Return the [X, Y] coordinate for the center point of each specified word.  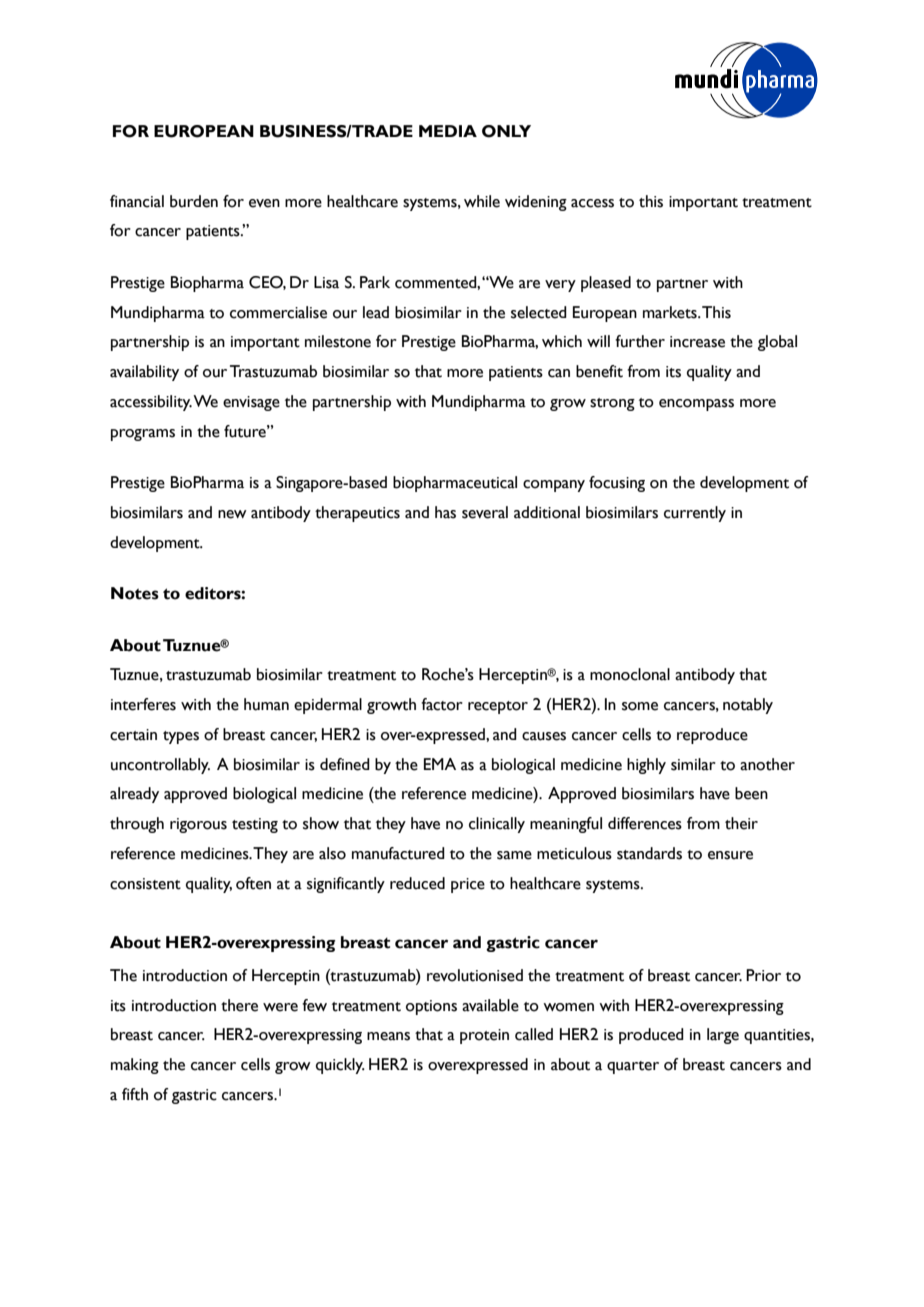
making [135, 1066]
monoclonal [630, 674]
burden [194, 201]
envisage [251, 403]
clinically [497, 825]
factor [442, 704]
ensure [730, 855]
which [562, 341]
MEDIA [448, 131]
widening [536, 203]
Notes [135, 593]
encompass [696, 405]
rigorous [198, 825]
